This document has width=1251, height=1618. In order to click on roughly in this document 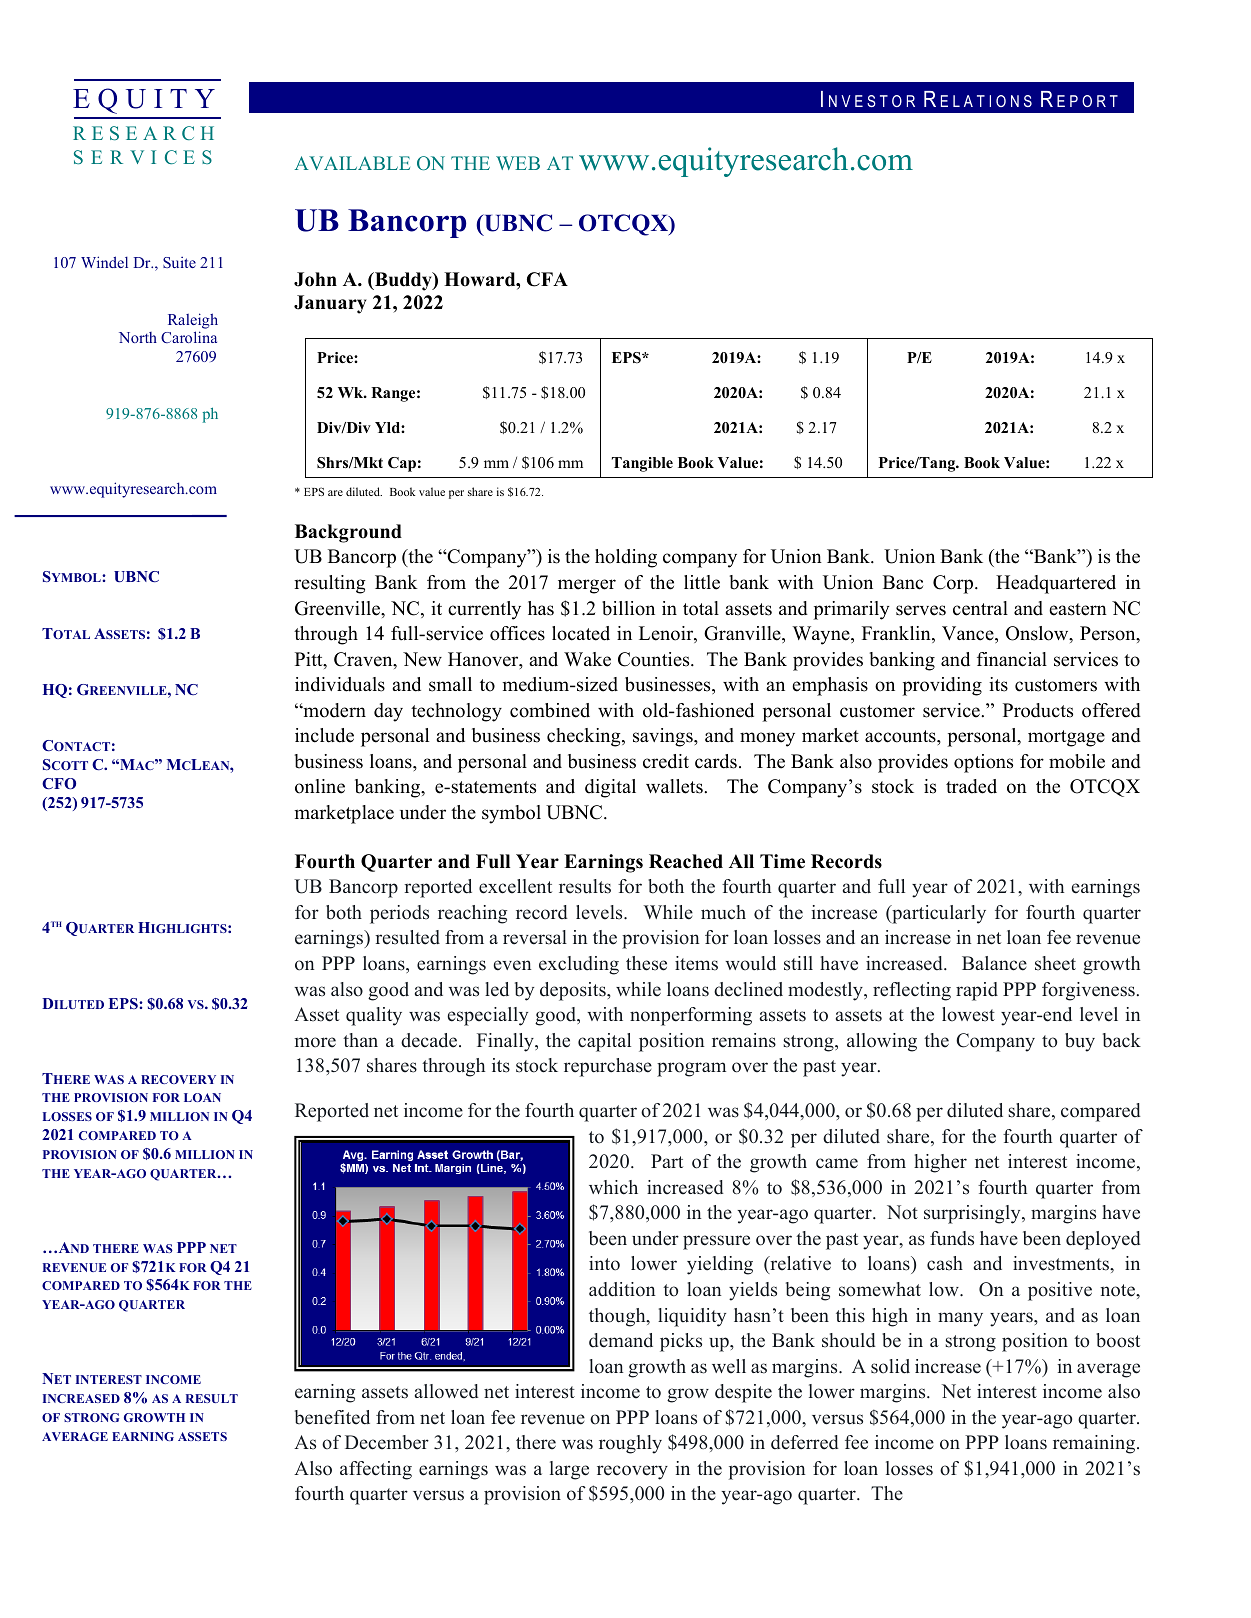, I will do `click(630, 1444)`.
